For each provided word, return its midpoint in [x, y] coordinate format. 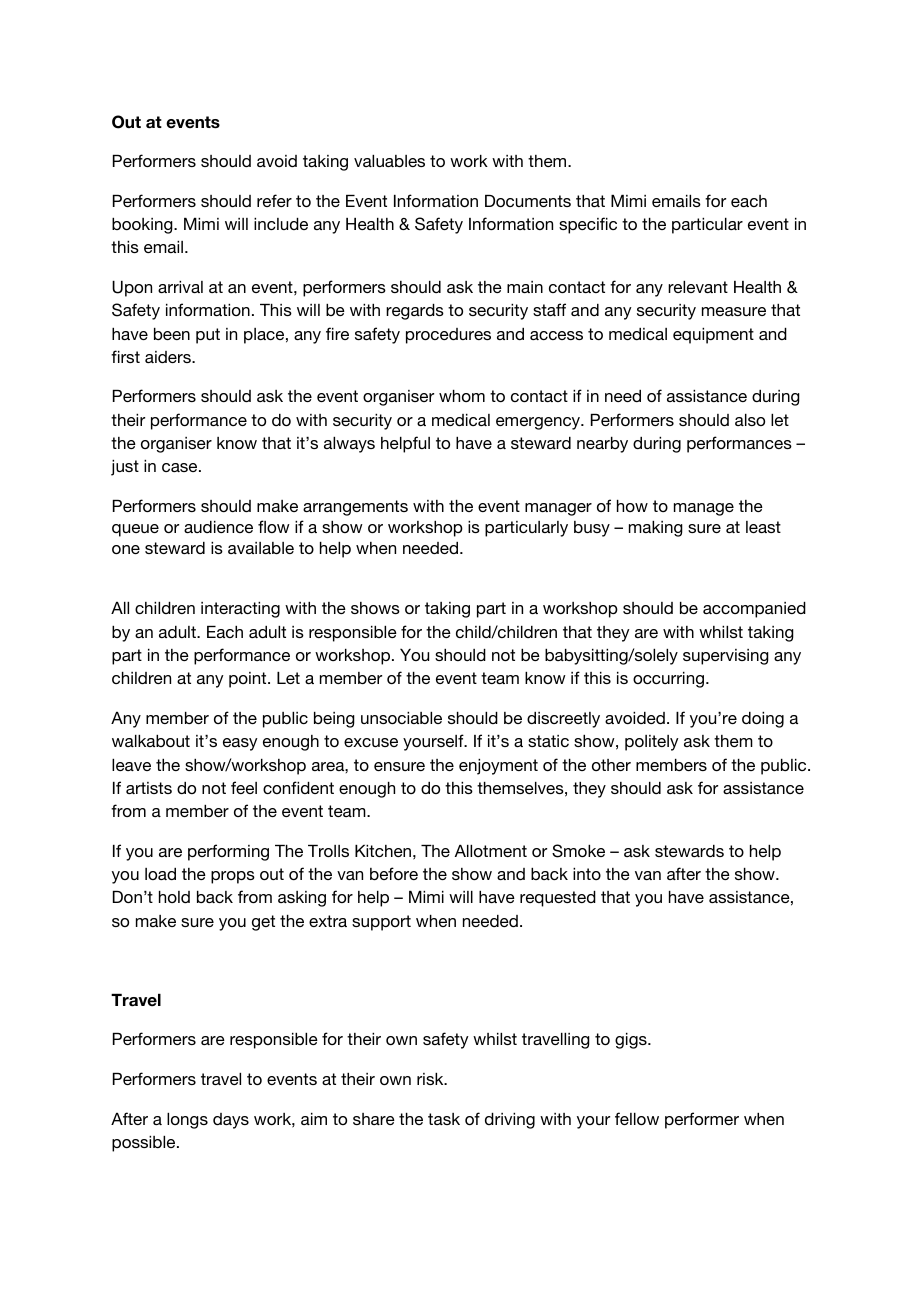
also [750, 420]
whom [462, 396]
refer [274, 200]
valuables [389, 161]
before [394, 873]
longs [187, 1121]
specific [588, 225]
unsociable [401, 718]
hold [174, 897]
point [249, 680]
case [181, 467]
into [587, 874]
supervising [726, 657]
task [444, 1119]
